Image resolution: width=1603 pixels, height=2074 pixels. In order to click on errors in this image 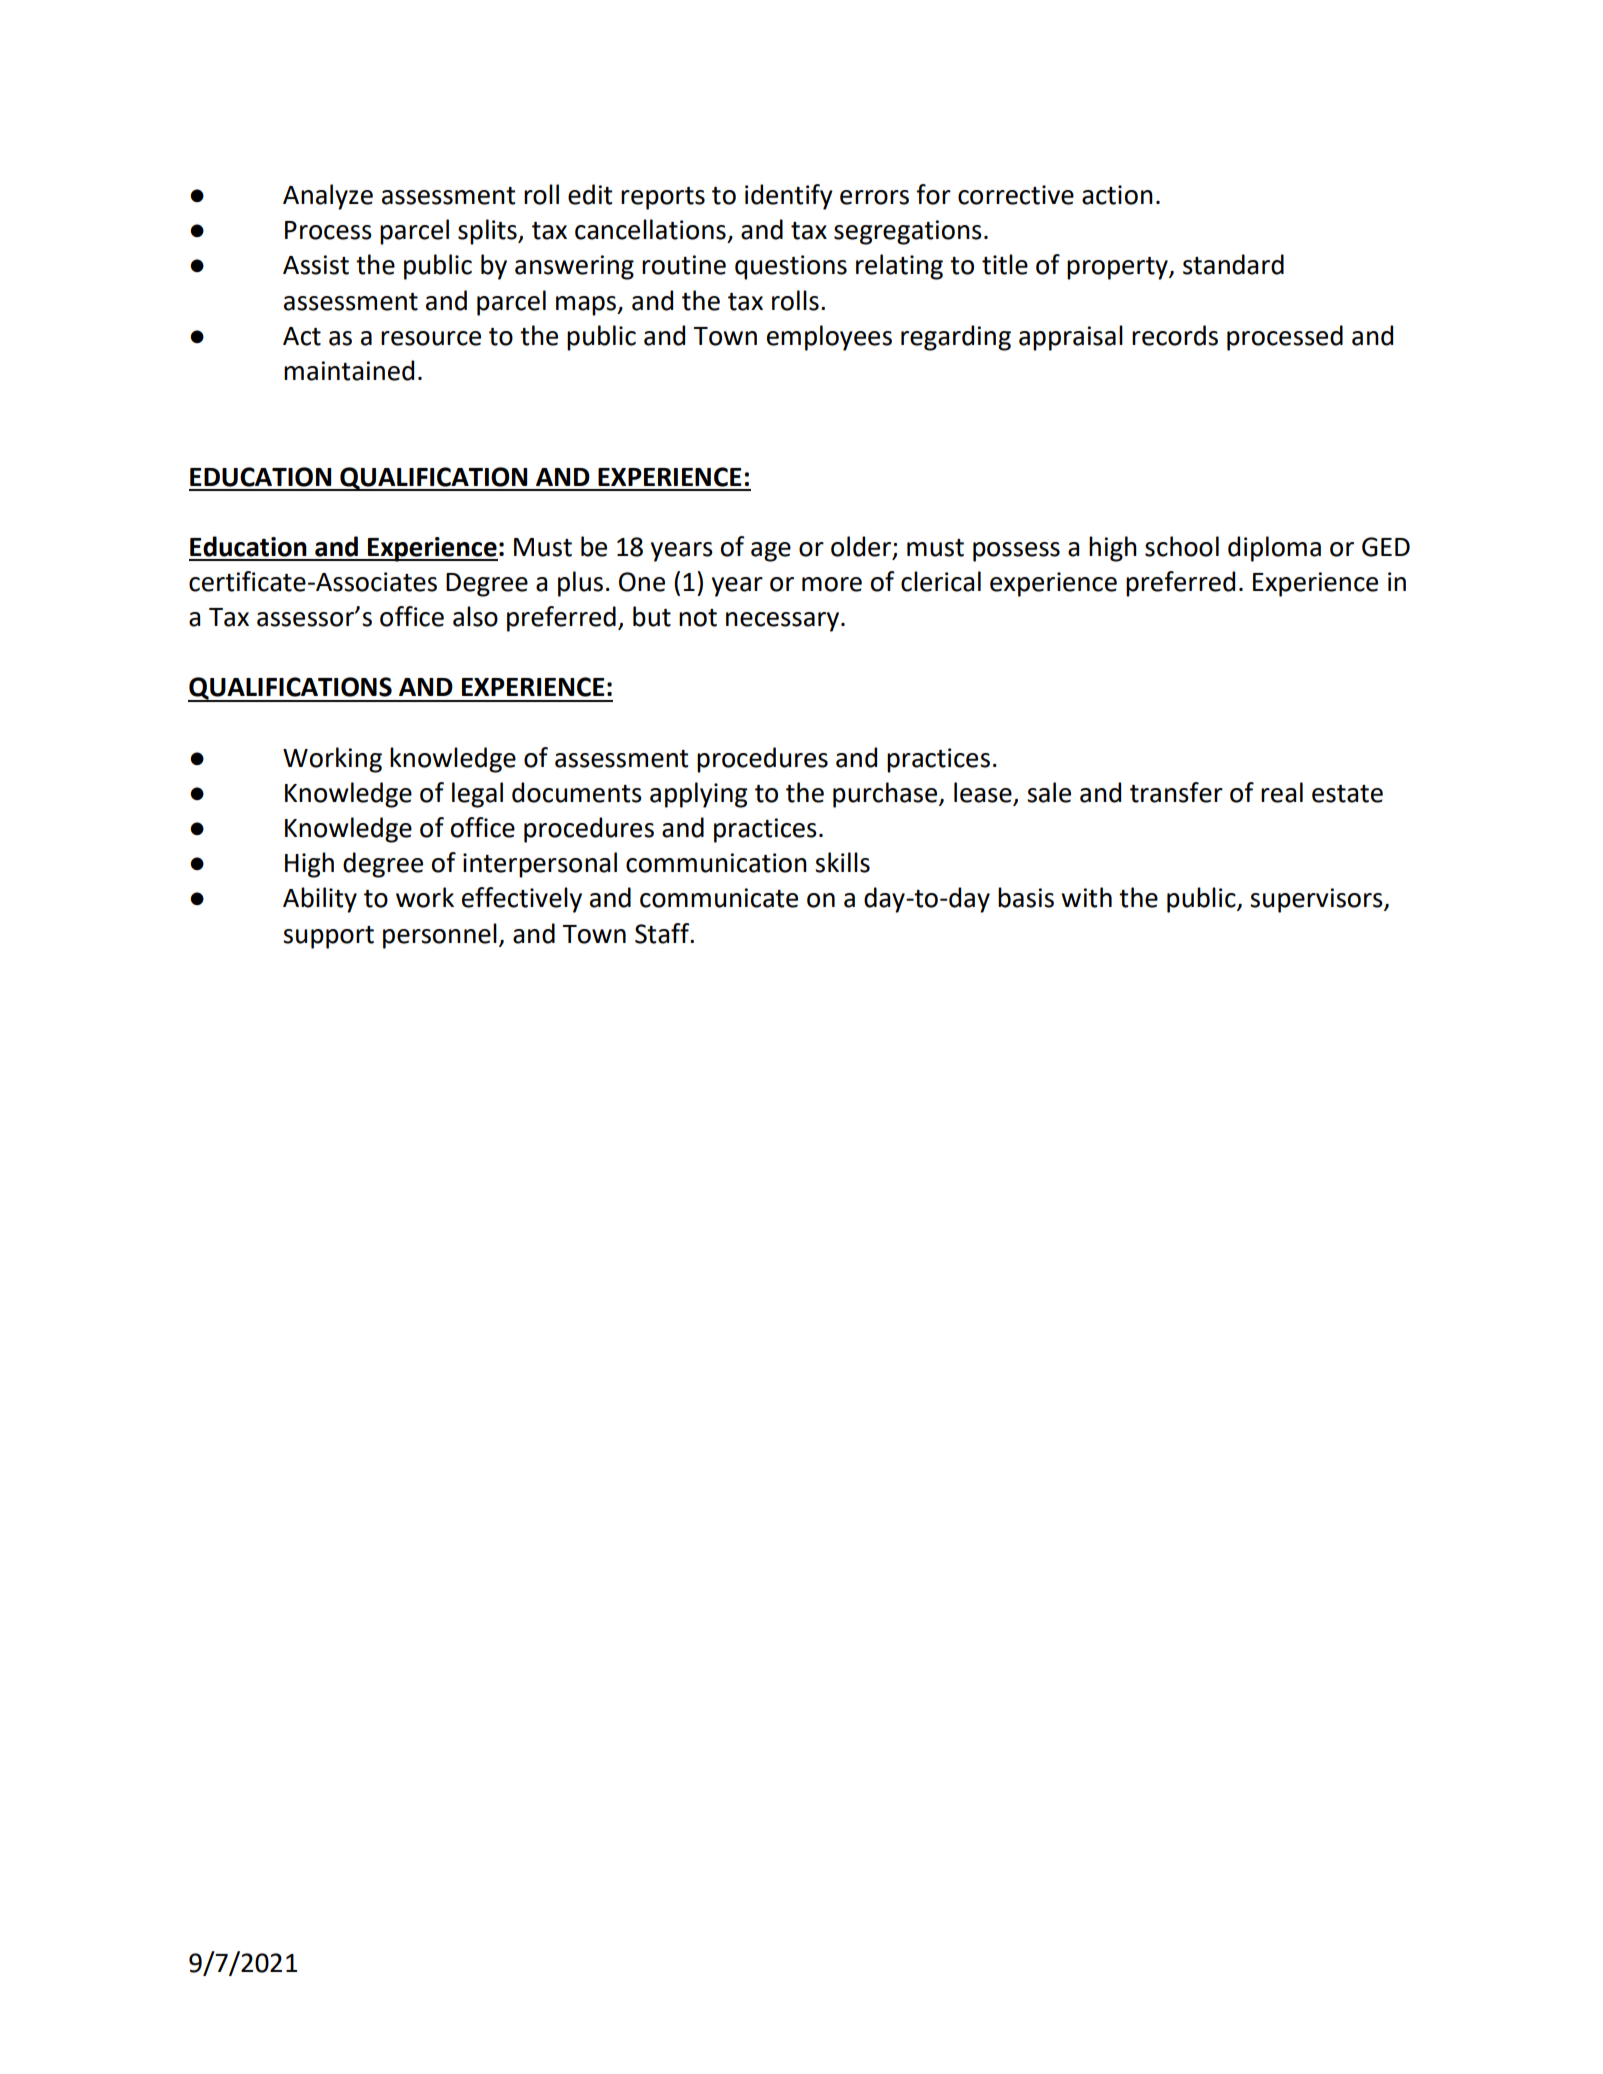, I will do `click(874, 197)`.
